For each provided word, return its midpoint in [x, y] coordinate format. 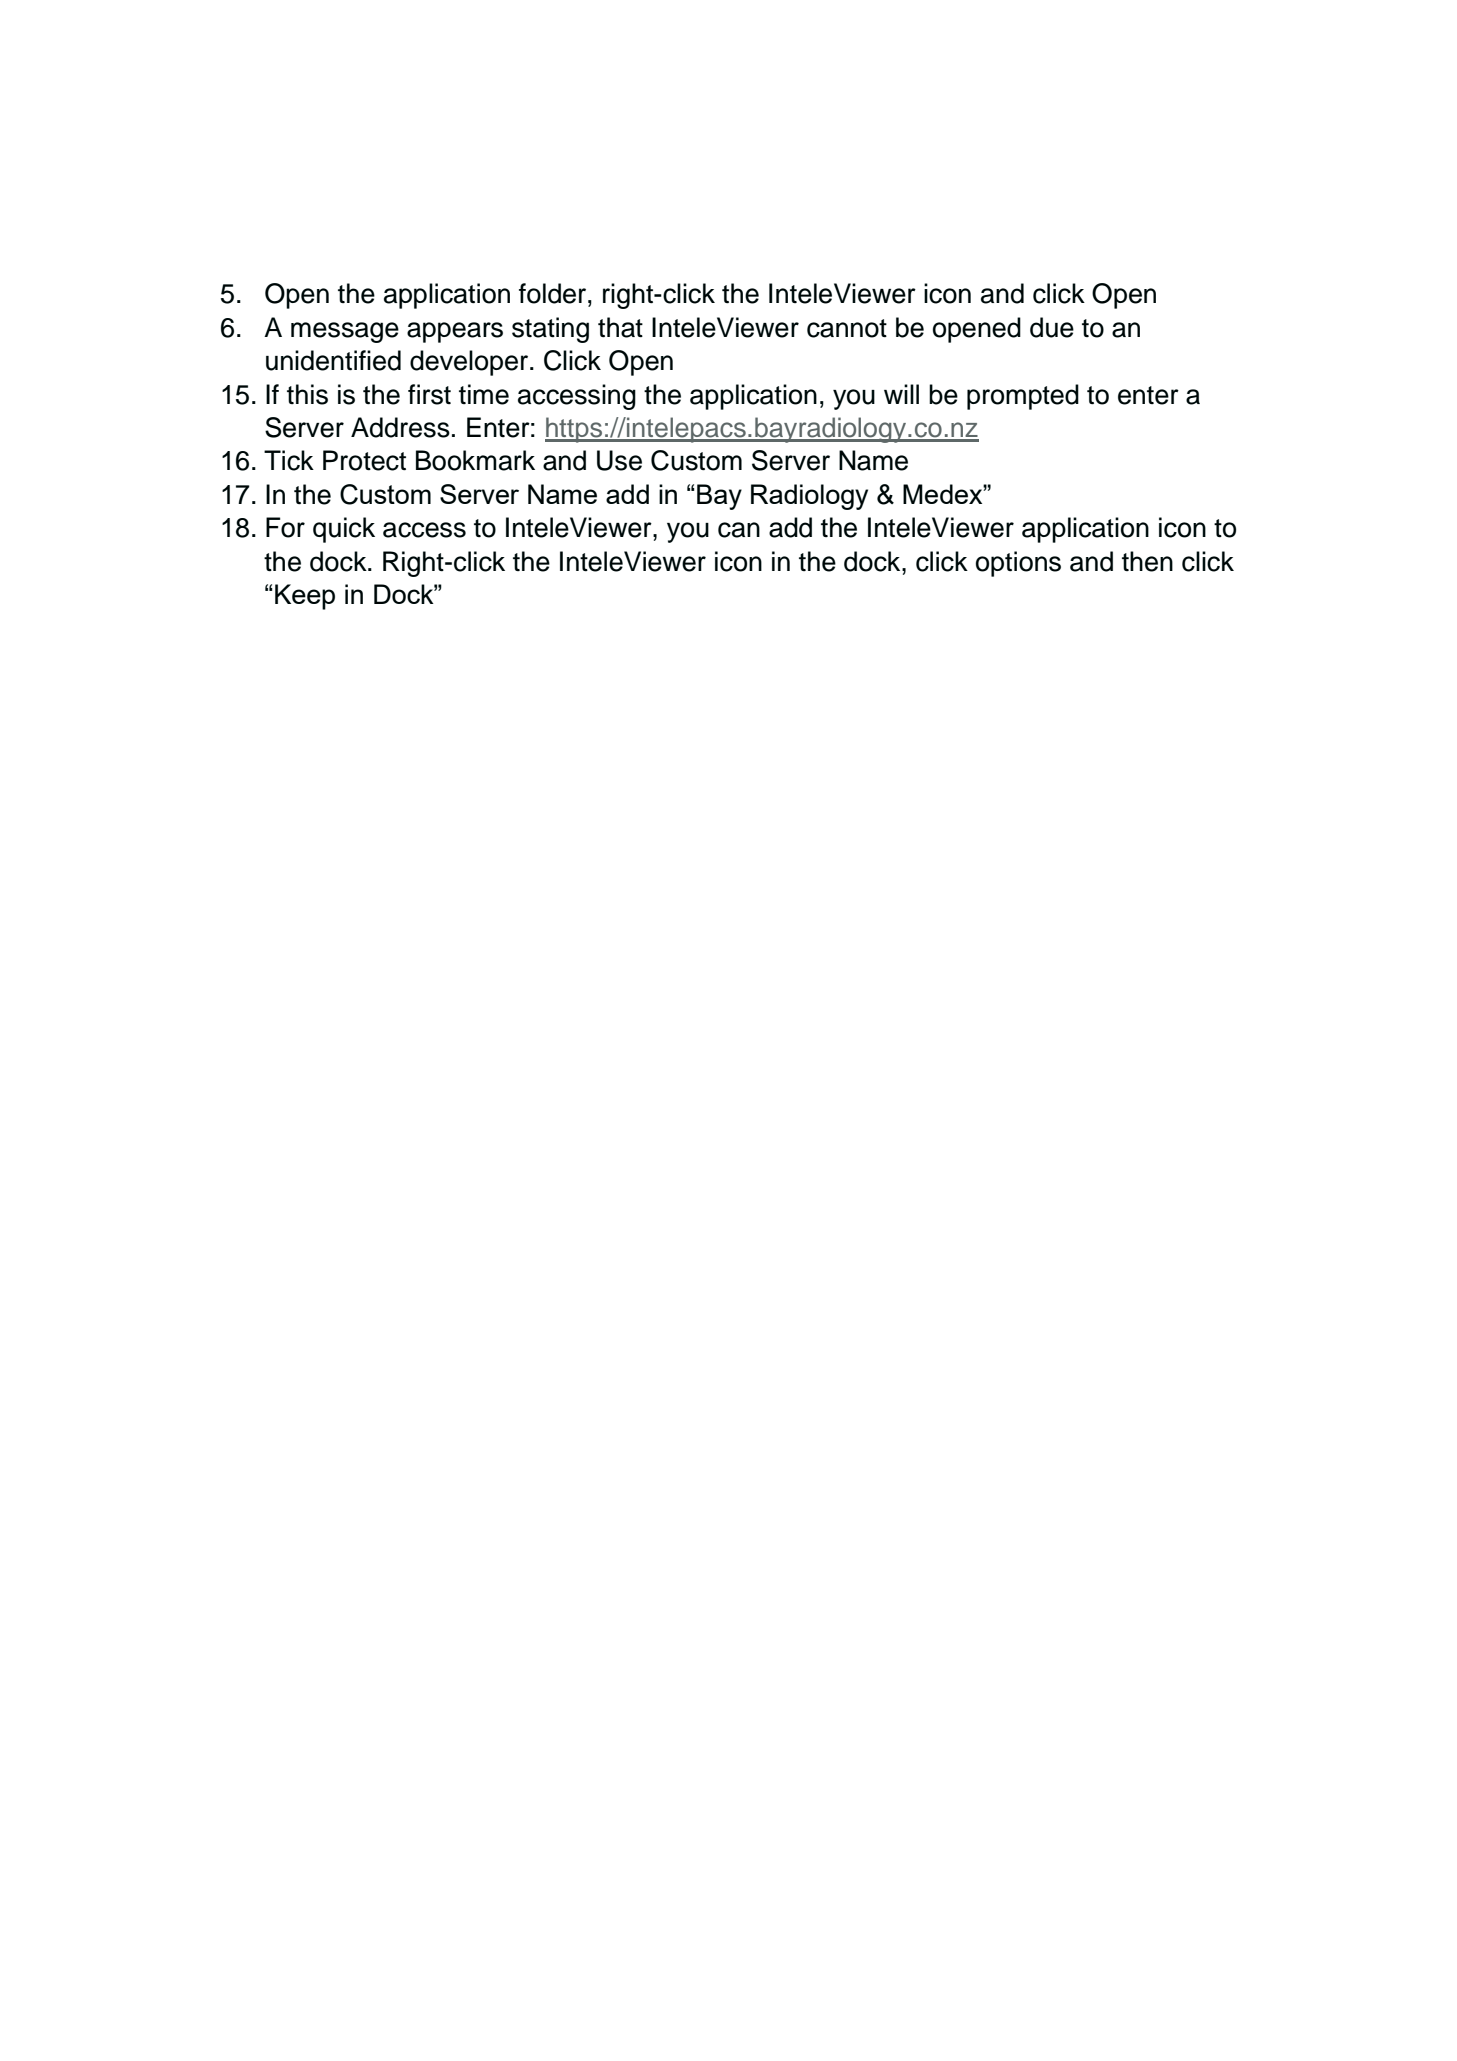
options [1018, 564]
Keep [305, 597]
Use [619, 460]
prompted [1023, 397]
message [345, 332]
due [1052, 327]
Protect [364, 460]
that [620, 327]
